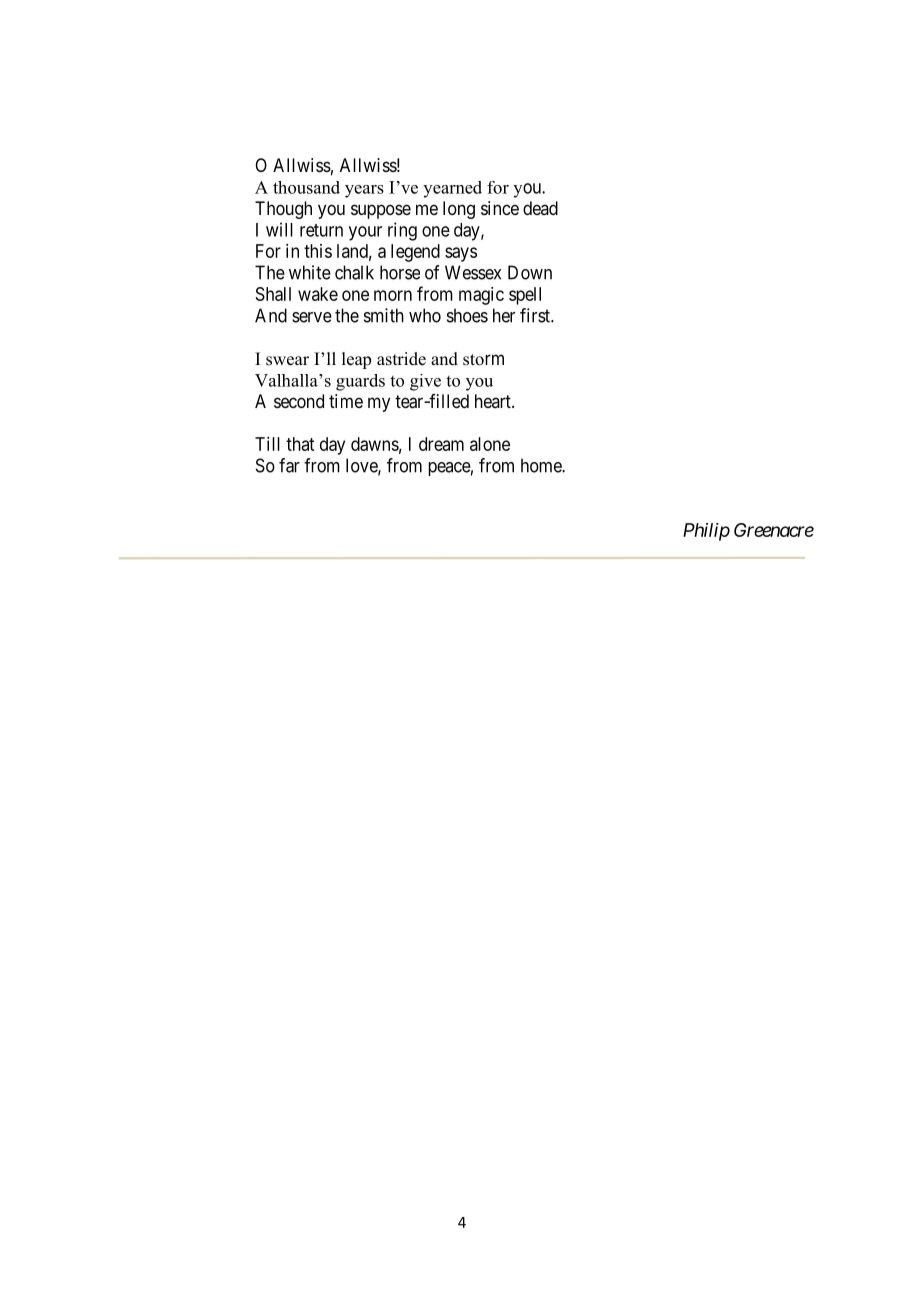  What do you see at coordinates (401, 359) in the screenshot?
I see `astride` at bounding box center [401, 359].
